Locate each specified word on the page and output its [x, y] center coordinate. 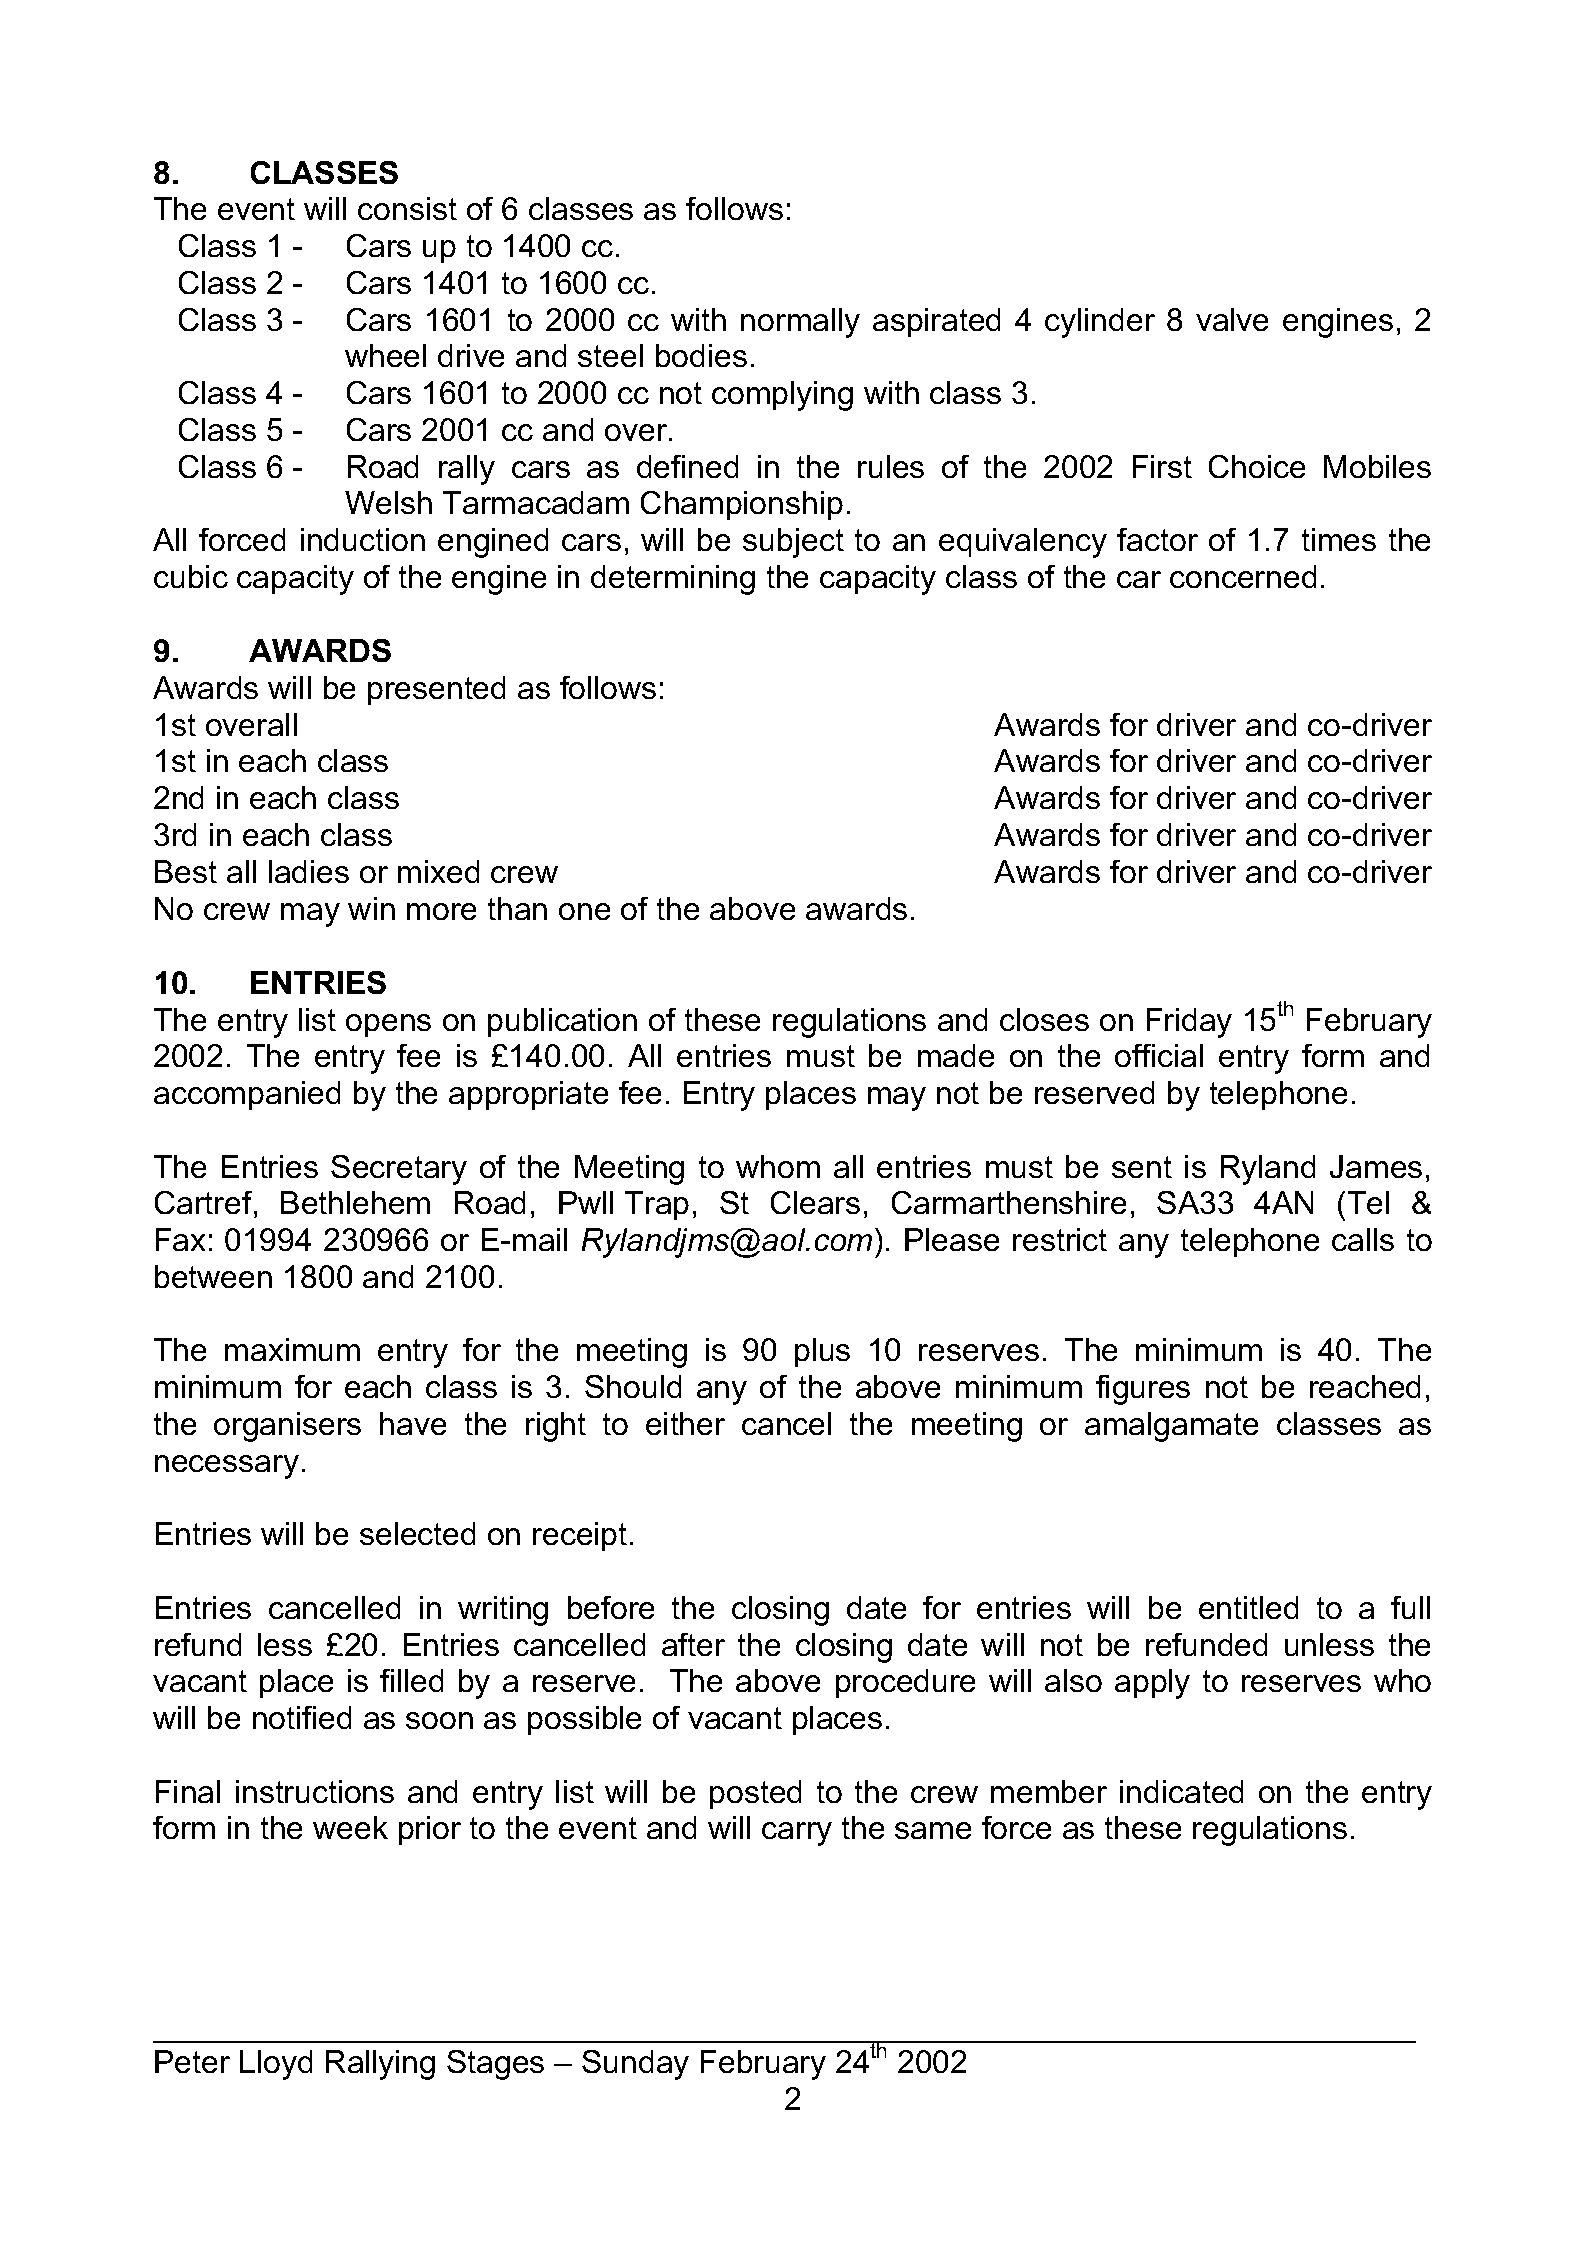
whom [778, 1166]
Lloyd [276, 2065]
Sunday [635, 2065]
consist [407, 208]
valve [1232, 319]
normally [800, 323]
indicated [1181, 1791]
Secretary [399, 1170]
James [1376, 1166]
